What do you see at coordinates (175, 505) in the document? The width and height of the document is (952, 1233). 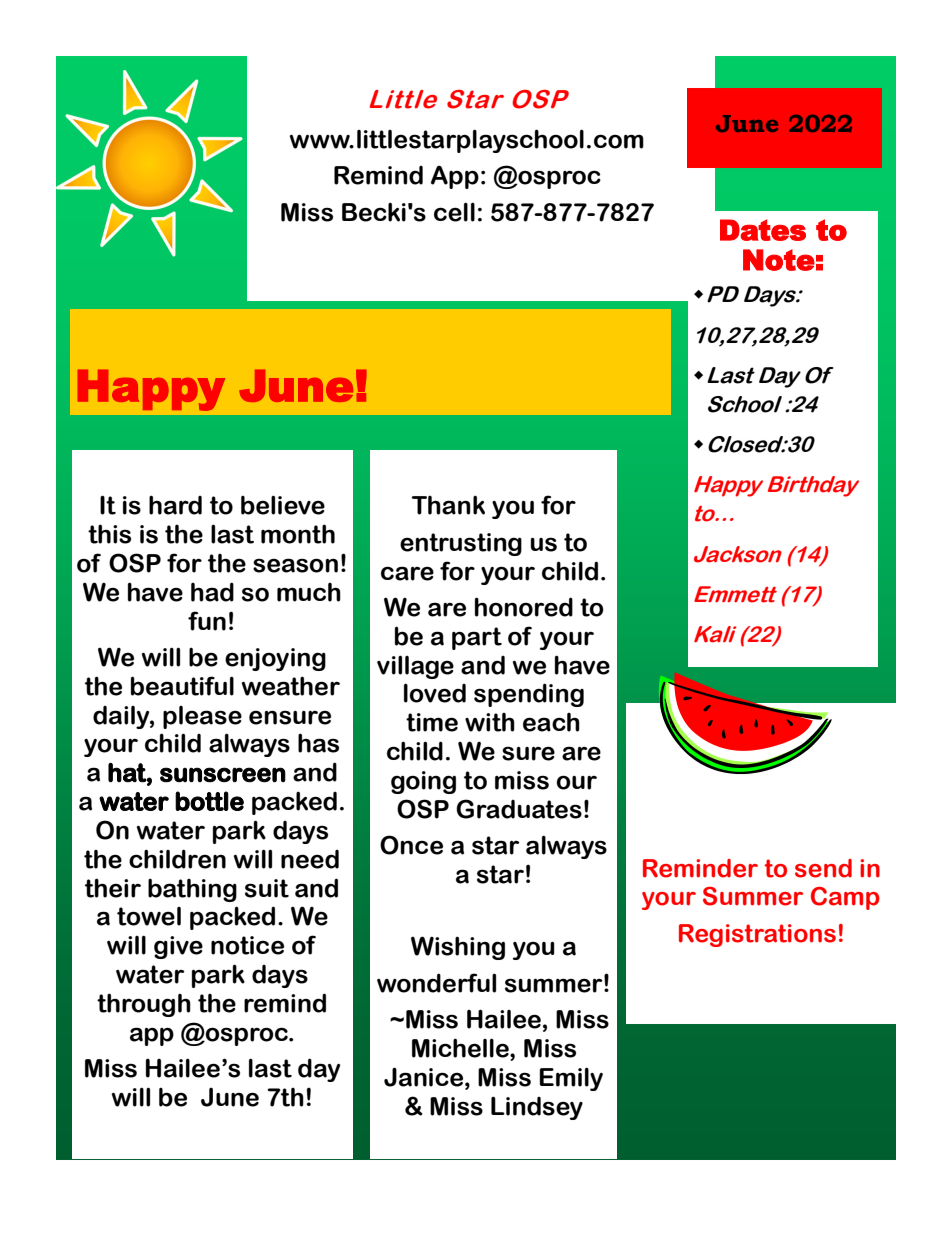 I see `hard` at bounding box center [175, 505].
